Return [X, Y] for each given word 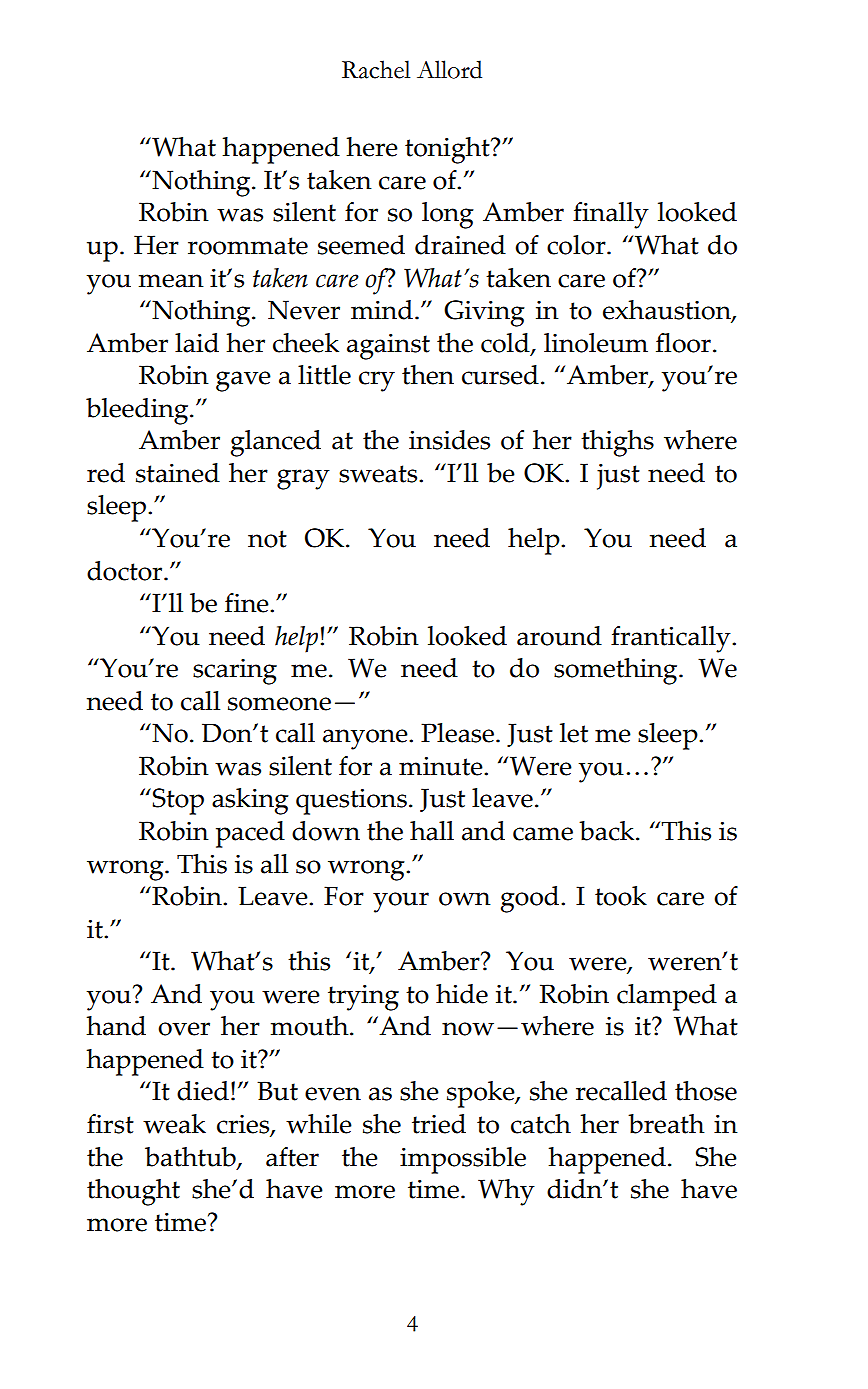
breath [666, 1124]
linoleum [596, 343]
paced [250, 834]
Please [459, 733]
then [428, 375]
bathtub [191, 1158]
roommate [248, 246]
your [401, 902]
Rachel [376, 69]
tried [439, 1124]
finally [611, 215]
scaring [235, 672]
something [617, 671]
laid [197, 343]
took [621, 896]
